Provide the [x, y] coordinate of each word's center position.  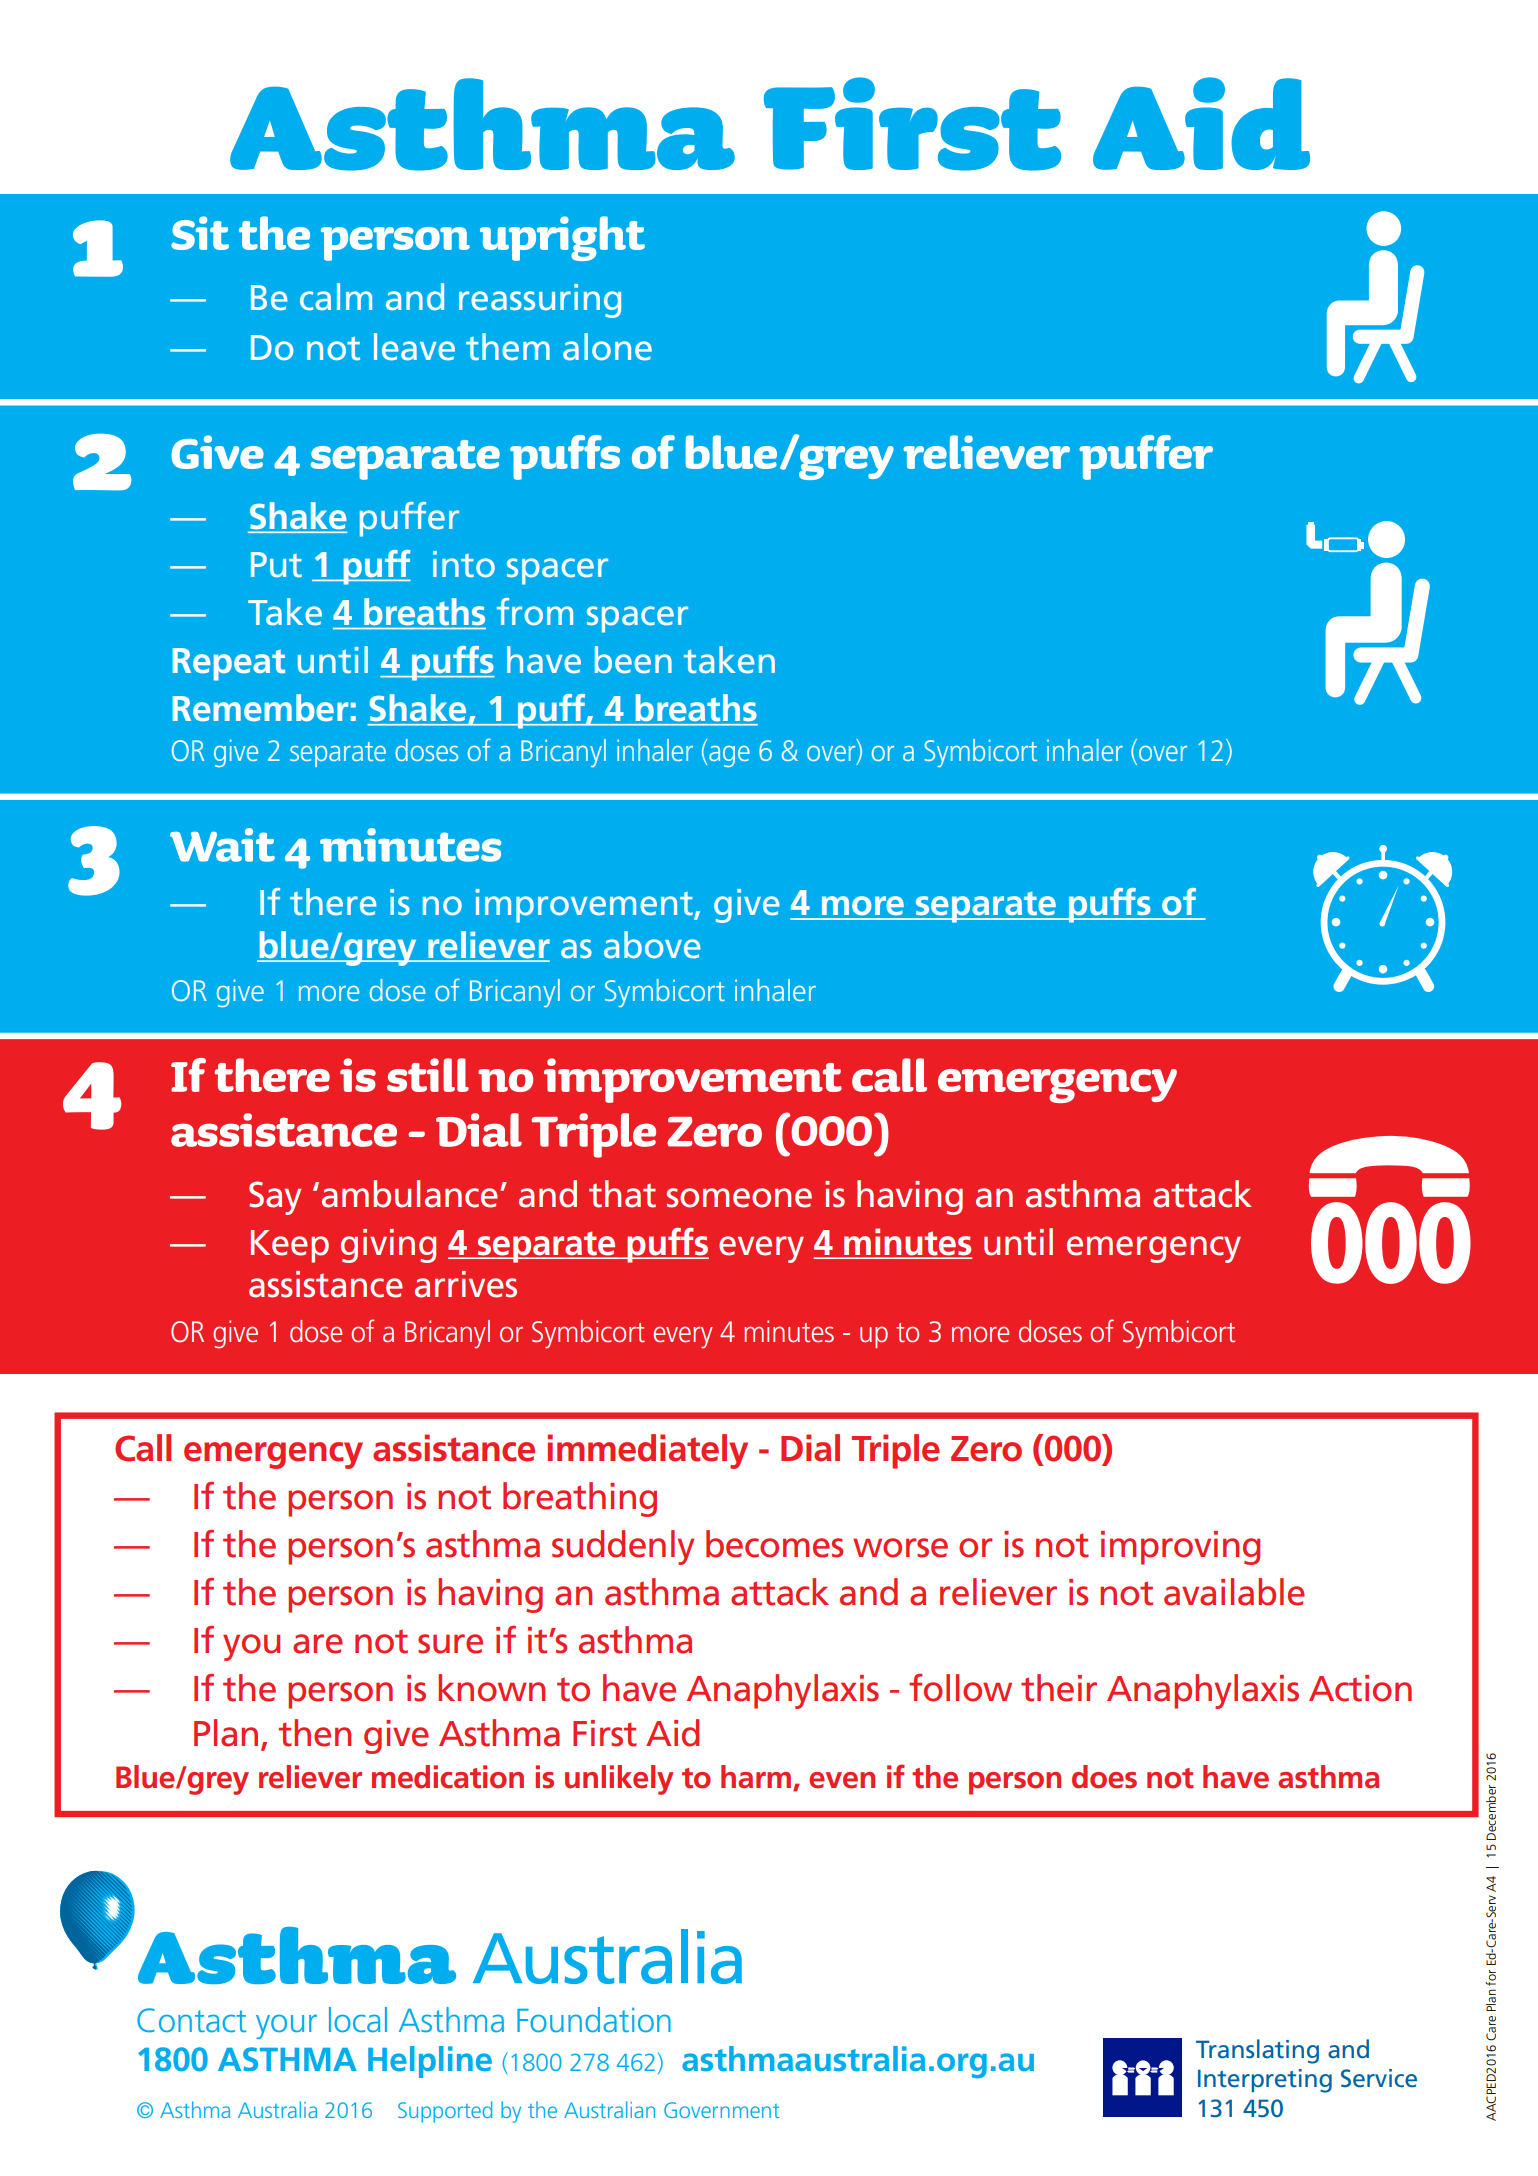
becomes [774, 1544]
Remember [260, 708]
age [729, 756]
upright [562, 238]
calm [336, 297]
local [358, 2020]
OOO [832, 1130]
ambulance [410, 1194]
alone [607, 347]
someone [739, 1198]
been [633, 660]
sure [450, 1644]
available [1234, 1592]
